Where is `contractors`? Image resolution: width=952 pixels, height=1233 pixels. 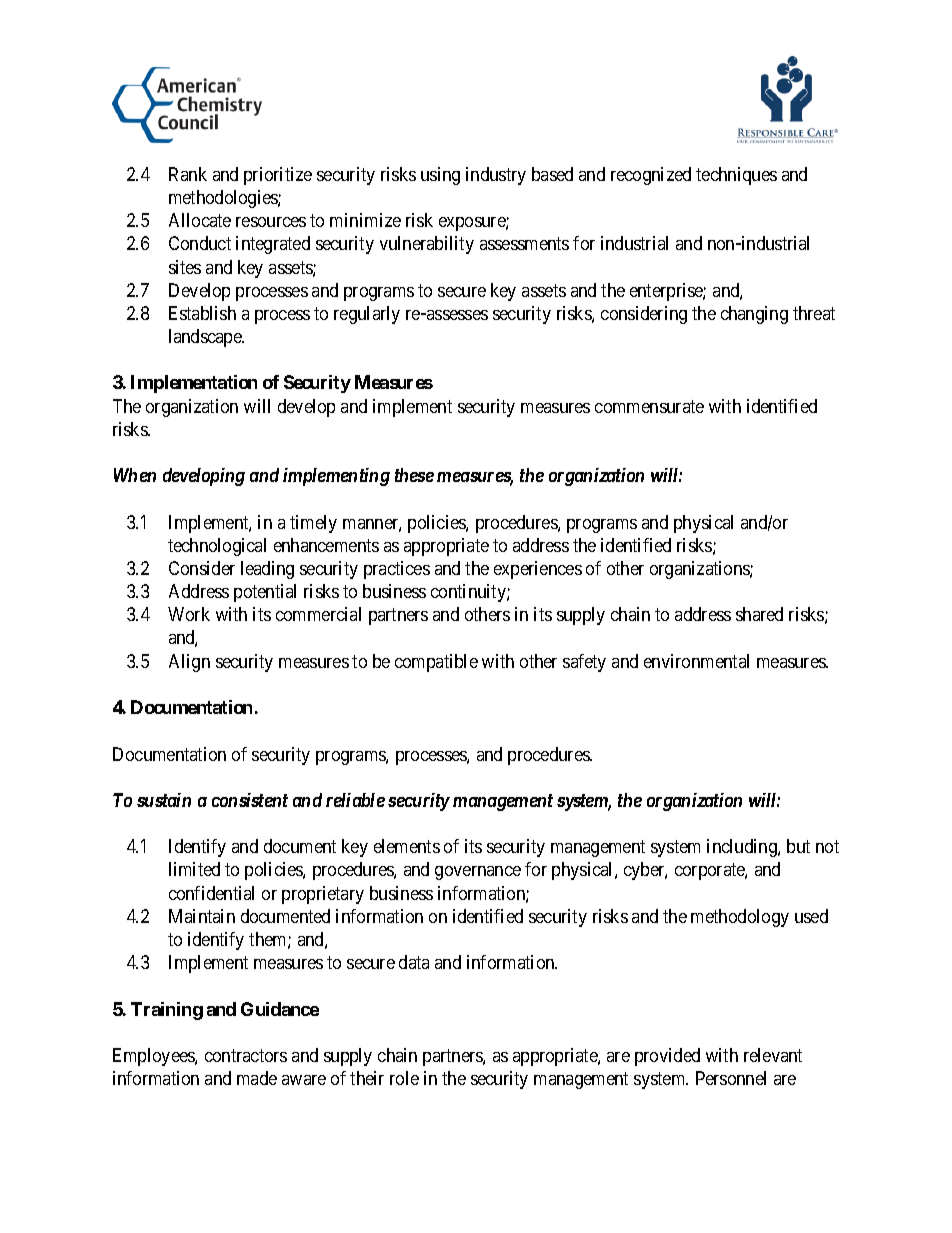 contractors is located at coordinates (246, 1055).
